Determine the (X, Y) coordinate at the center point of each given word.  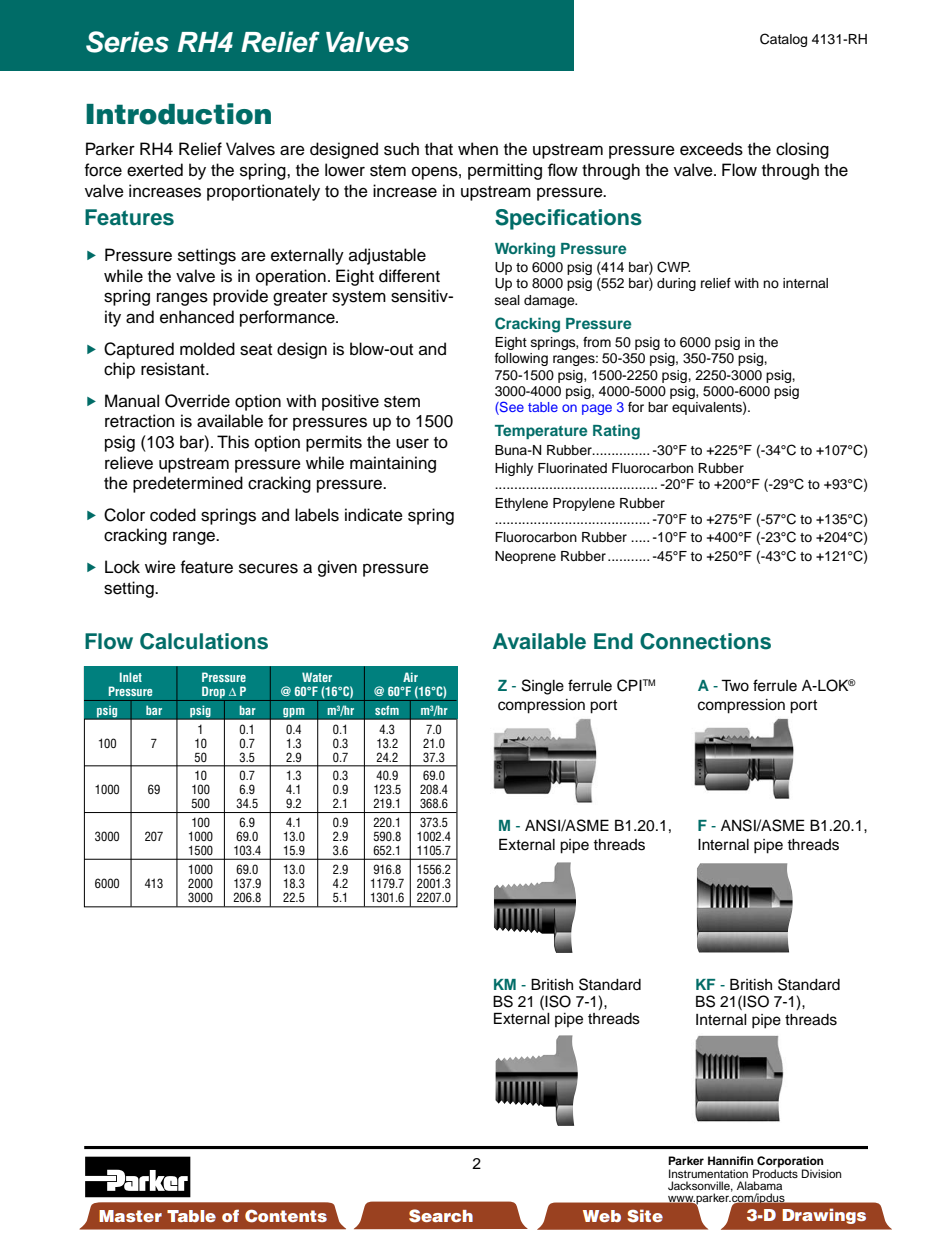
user (412, 443)
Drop (213, 693)
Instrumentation (708, 1173)
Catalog (783, 40)
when (478, 149)
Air (410, 677)
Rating (616, 432)
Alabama (759, 1185)
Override (197, 401)
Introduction (178, 114)
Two (735, 685)
